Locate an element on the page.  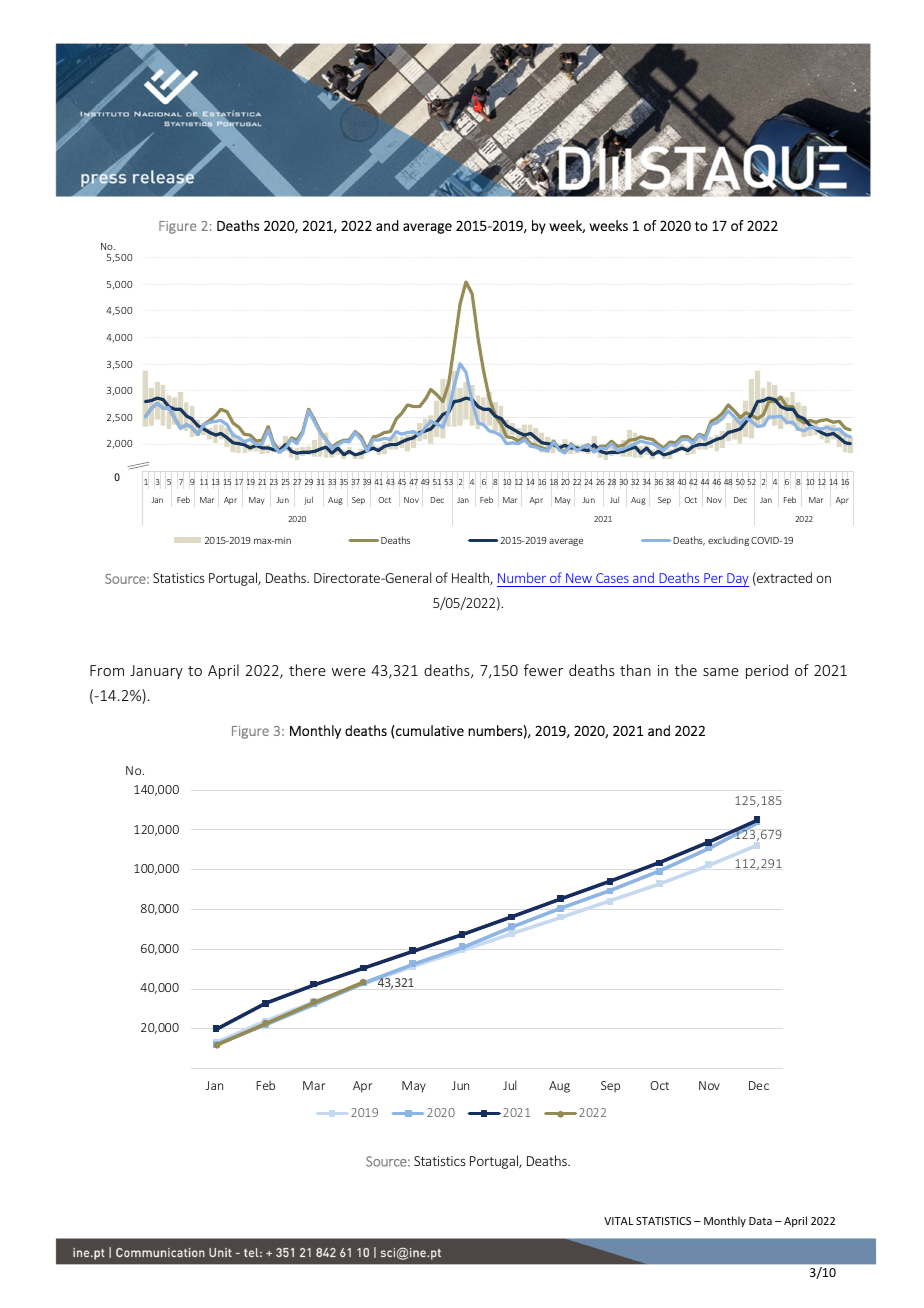
were is located at coordinates (349, 672).
